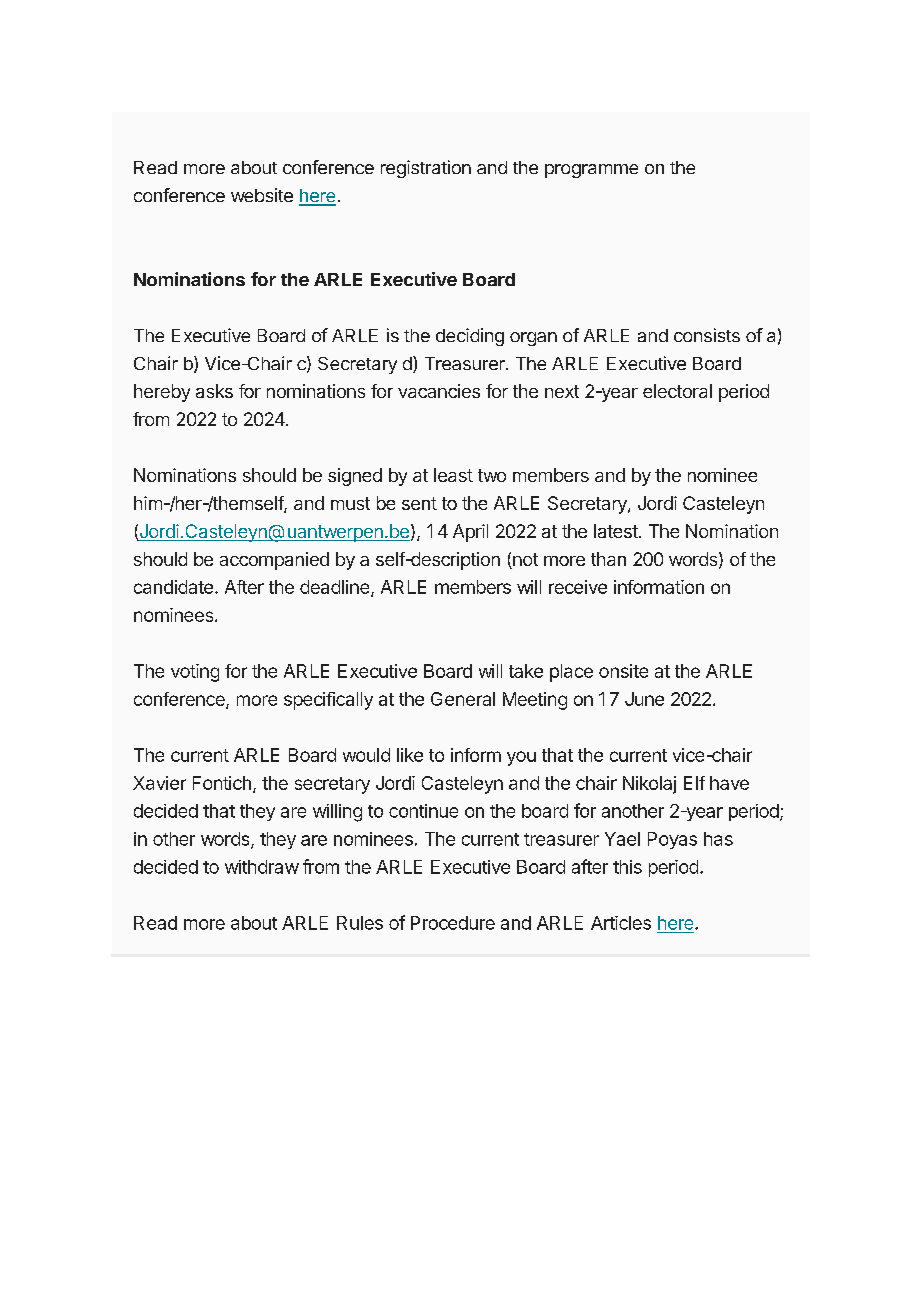 This screenshot has height=1308, width=924. I want to click on website, so click(262, 195).
